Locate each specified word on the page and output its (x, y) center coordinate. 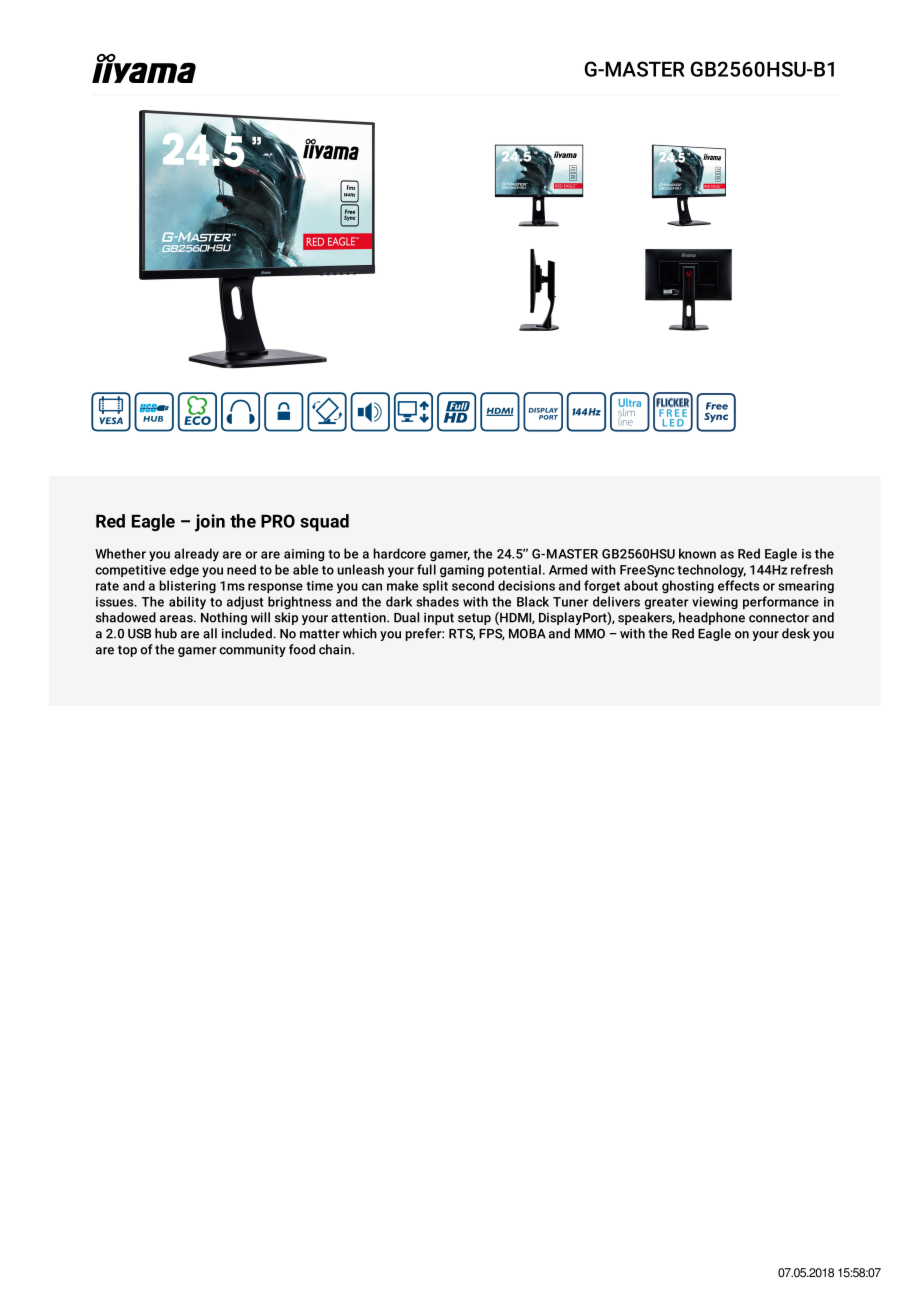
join (210, 523)
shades (437, 601)
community (252, 650)
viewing (715, 603)
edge (184, 570)
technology (711, 571)
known (697, 553)
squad (324, 522)
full (426, 569)
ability (187, 603)
